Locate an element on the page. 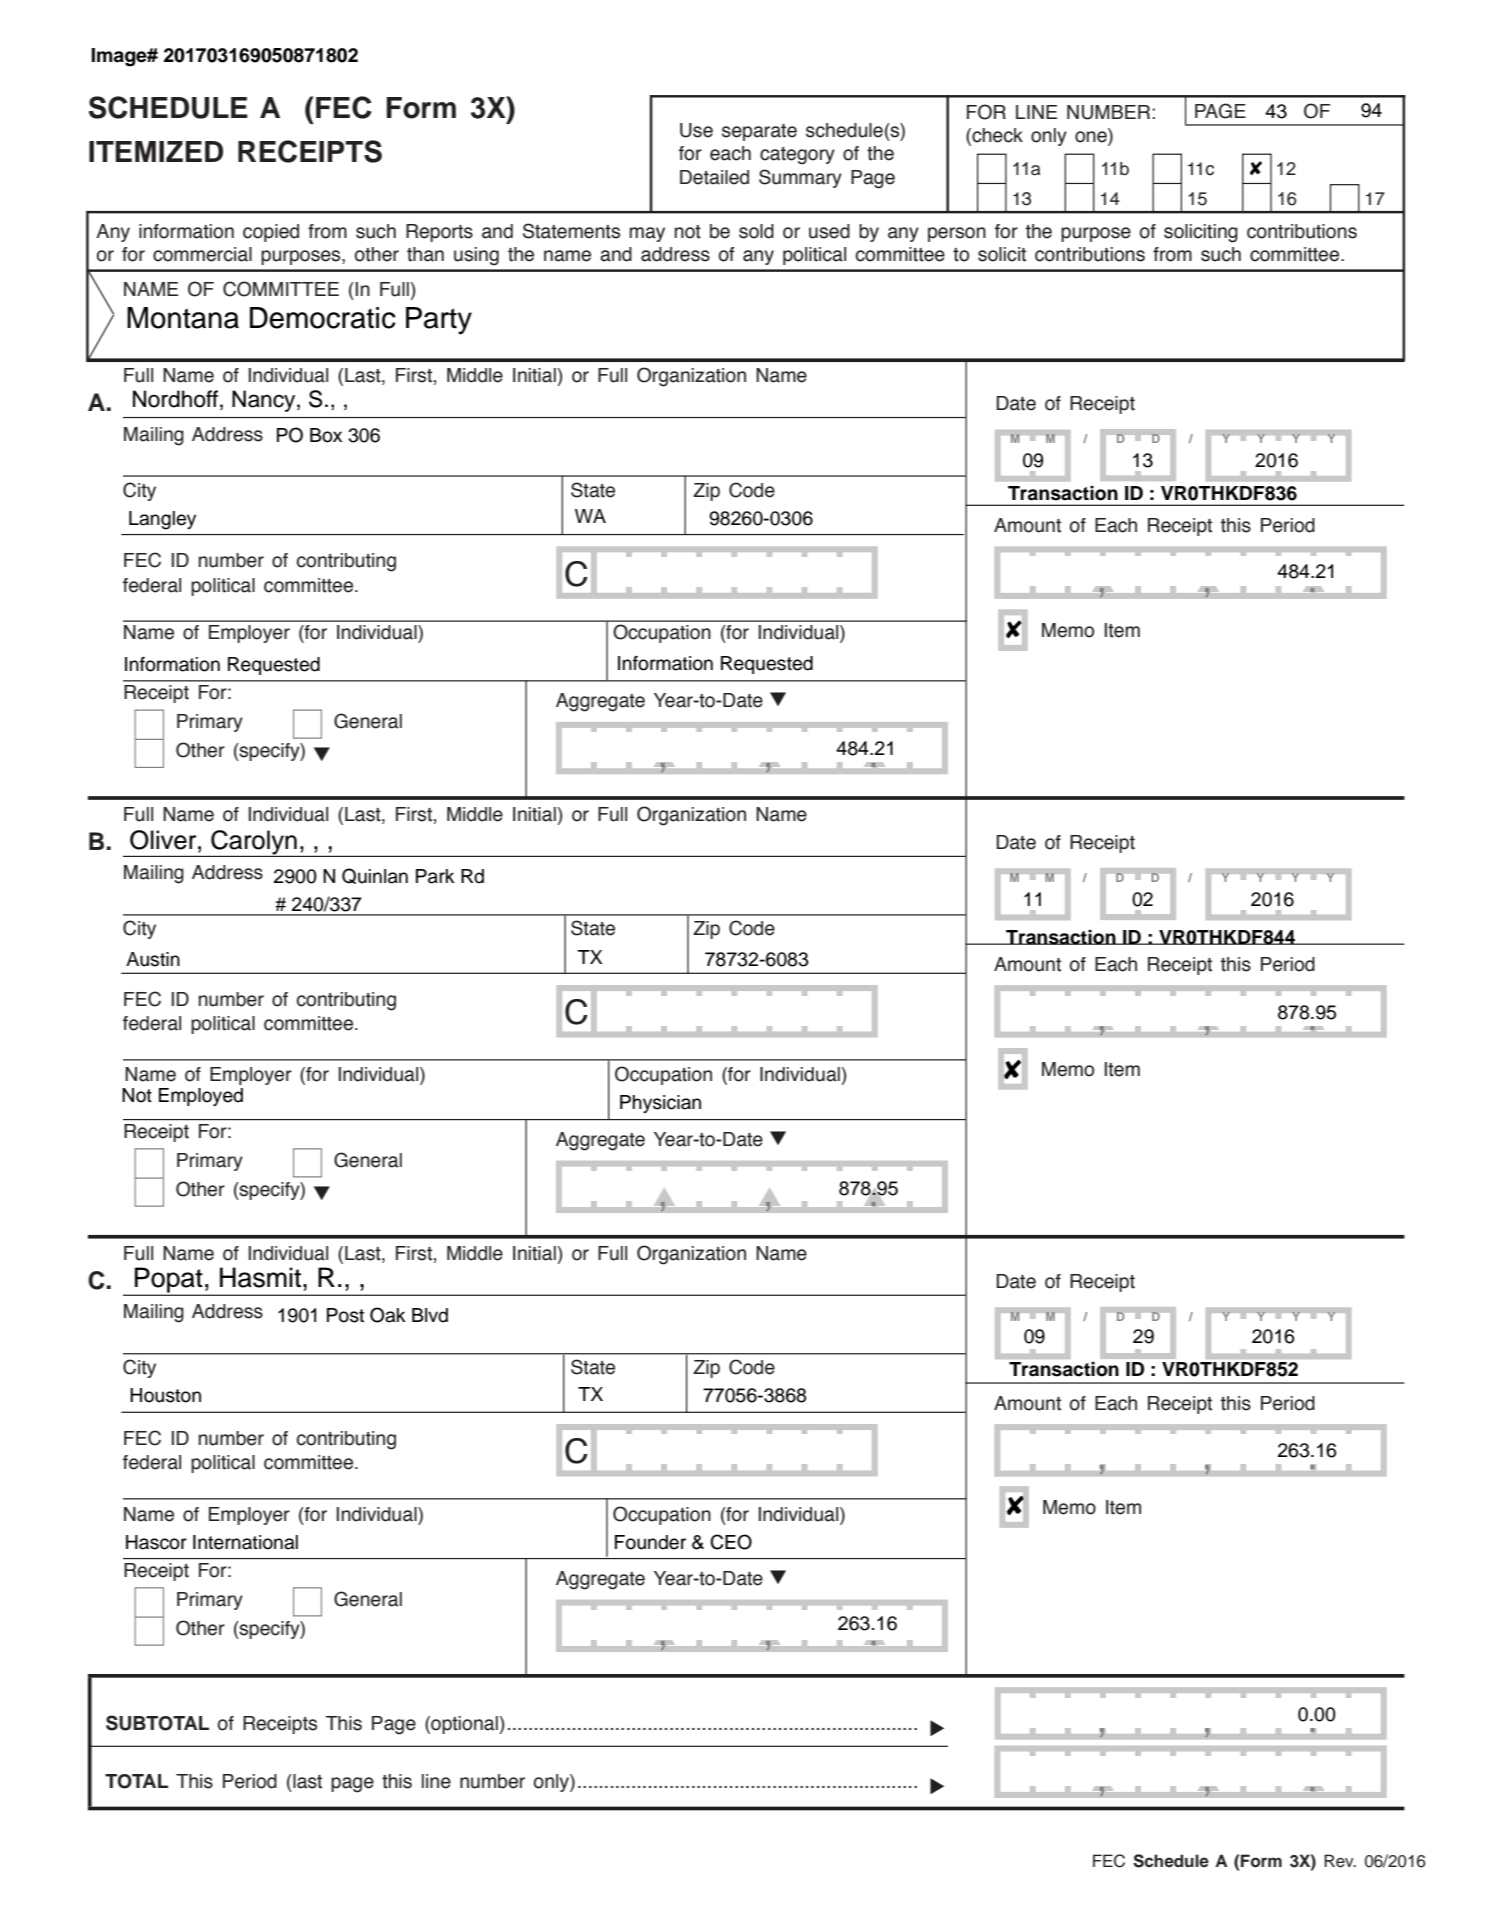  Physician is located at coordinates (660, 1104).
